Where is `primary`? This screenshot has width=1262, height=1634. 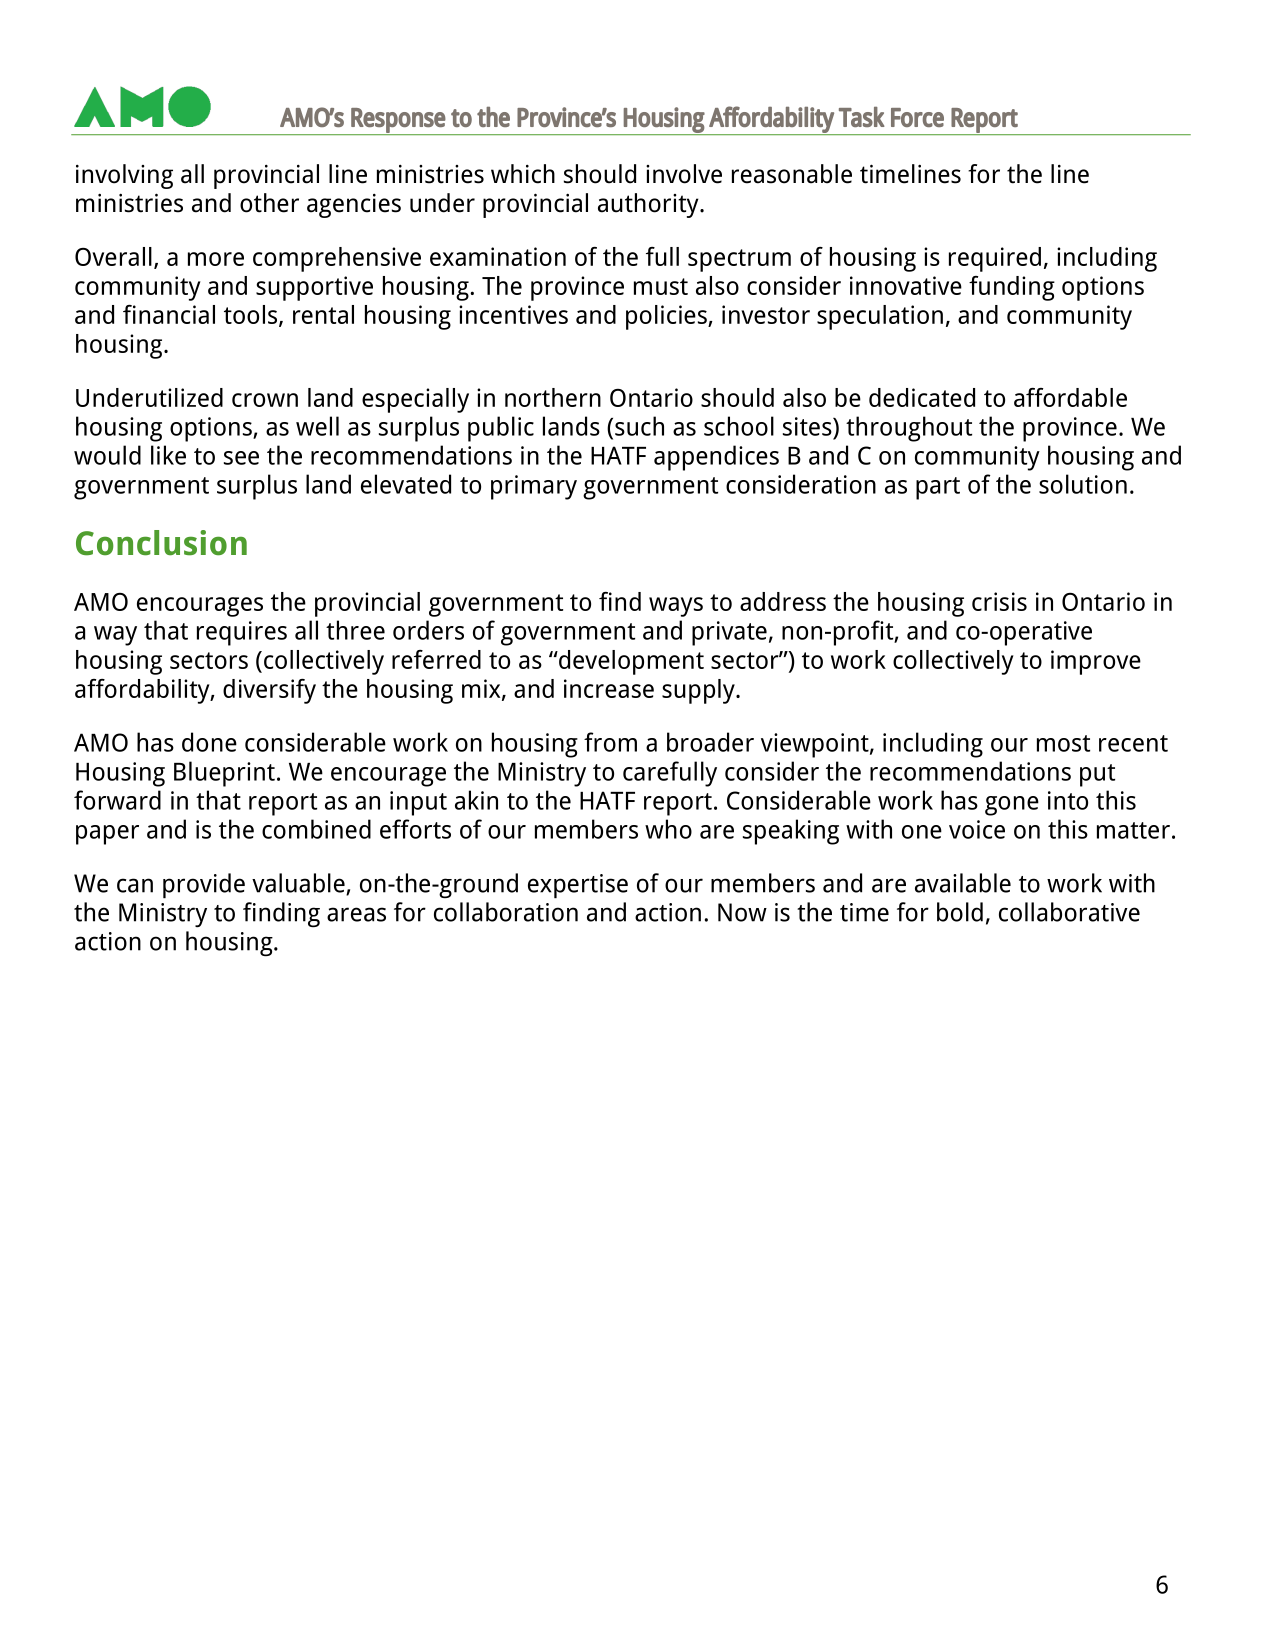 primary is located at coordinates (534, 487).
